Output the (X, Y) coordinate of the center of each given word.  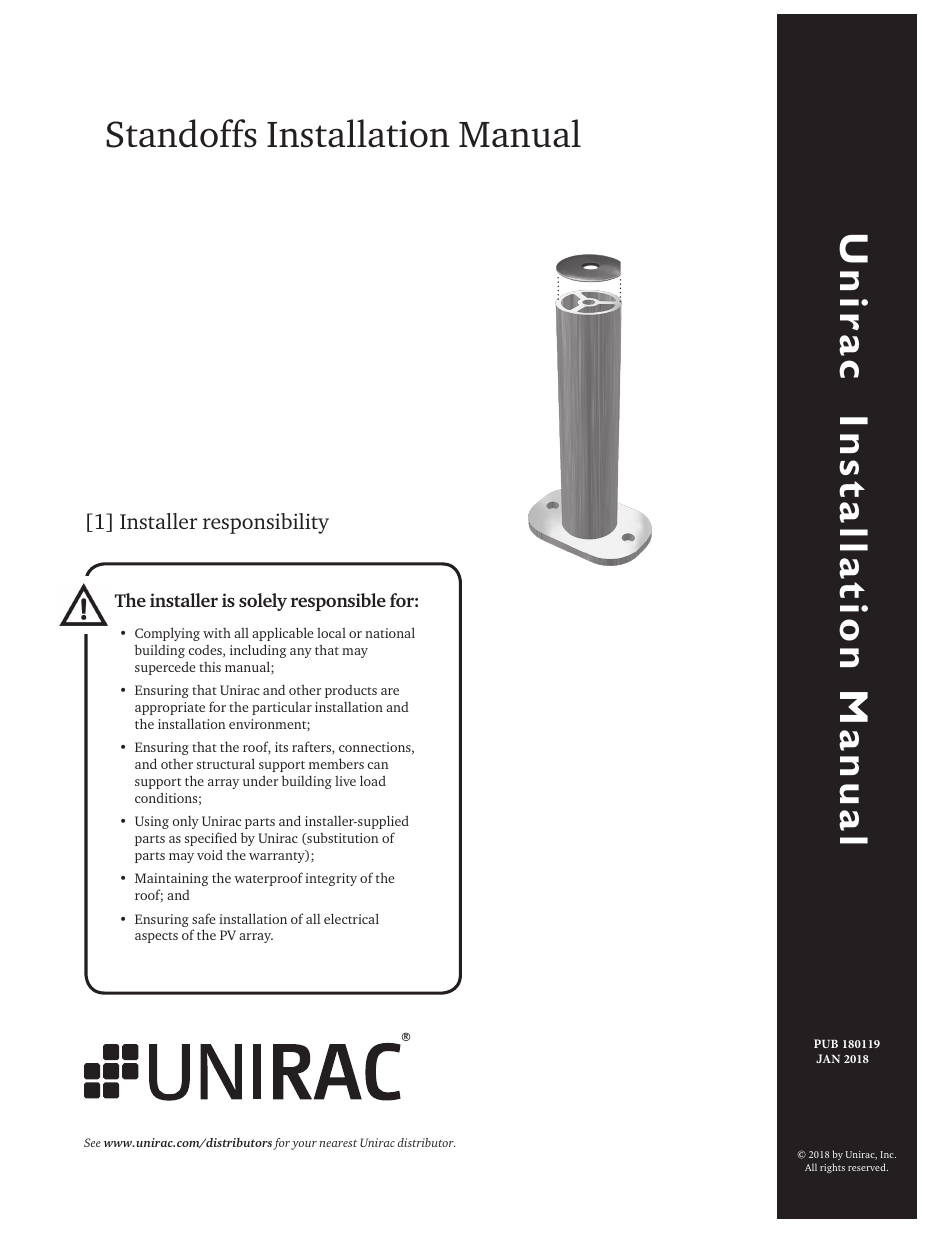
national (390, 632)
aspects (156, 937)
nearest (338, 1143)
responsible (338, 602)
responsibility (266, 523)
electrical (351, 918)
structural (226, 763)
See (92, 1142)
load (373, 780)
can (378, 765)
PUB (826, 1043)
